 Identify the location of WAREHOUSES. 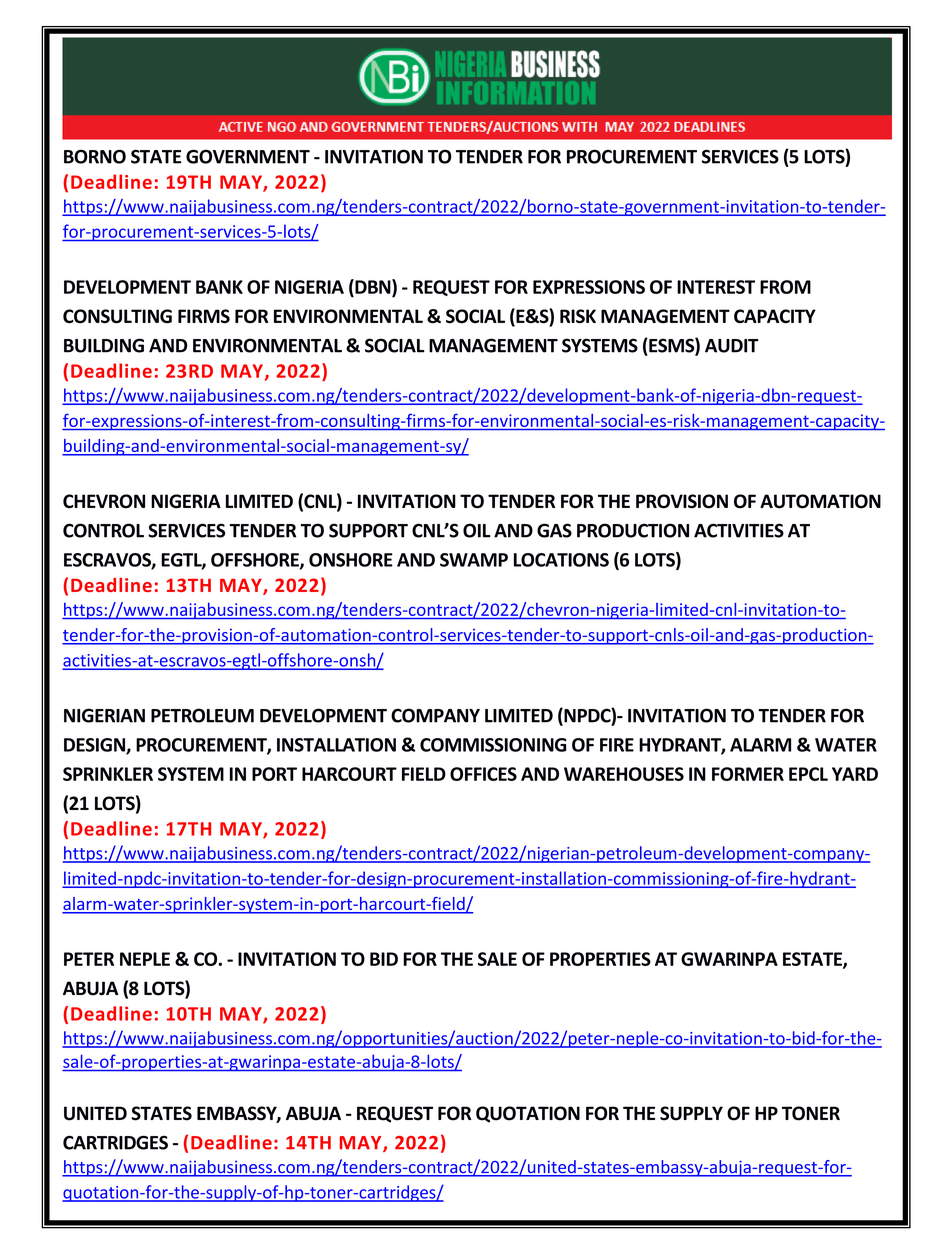
(624, 774).
